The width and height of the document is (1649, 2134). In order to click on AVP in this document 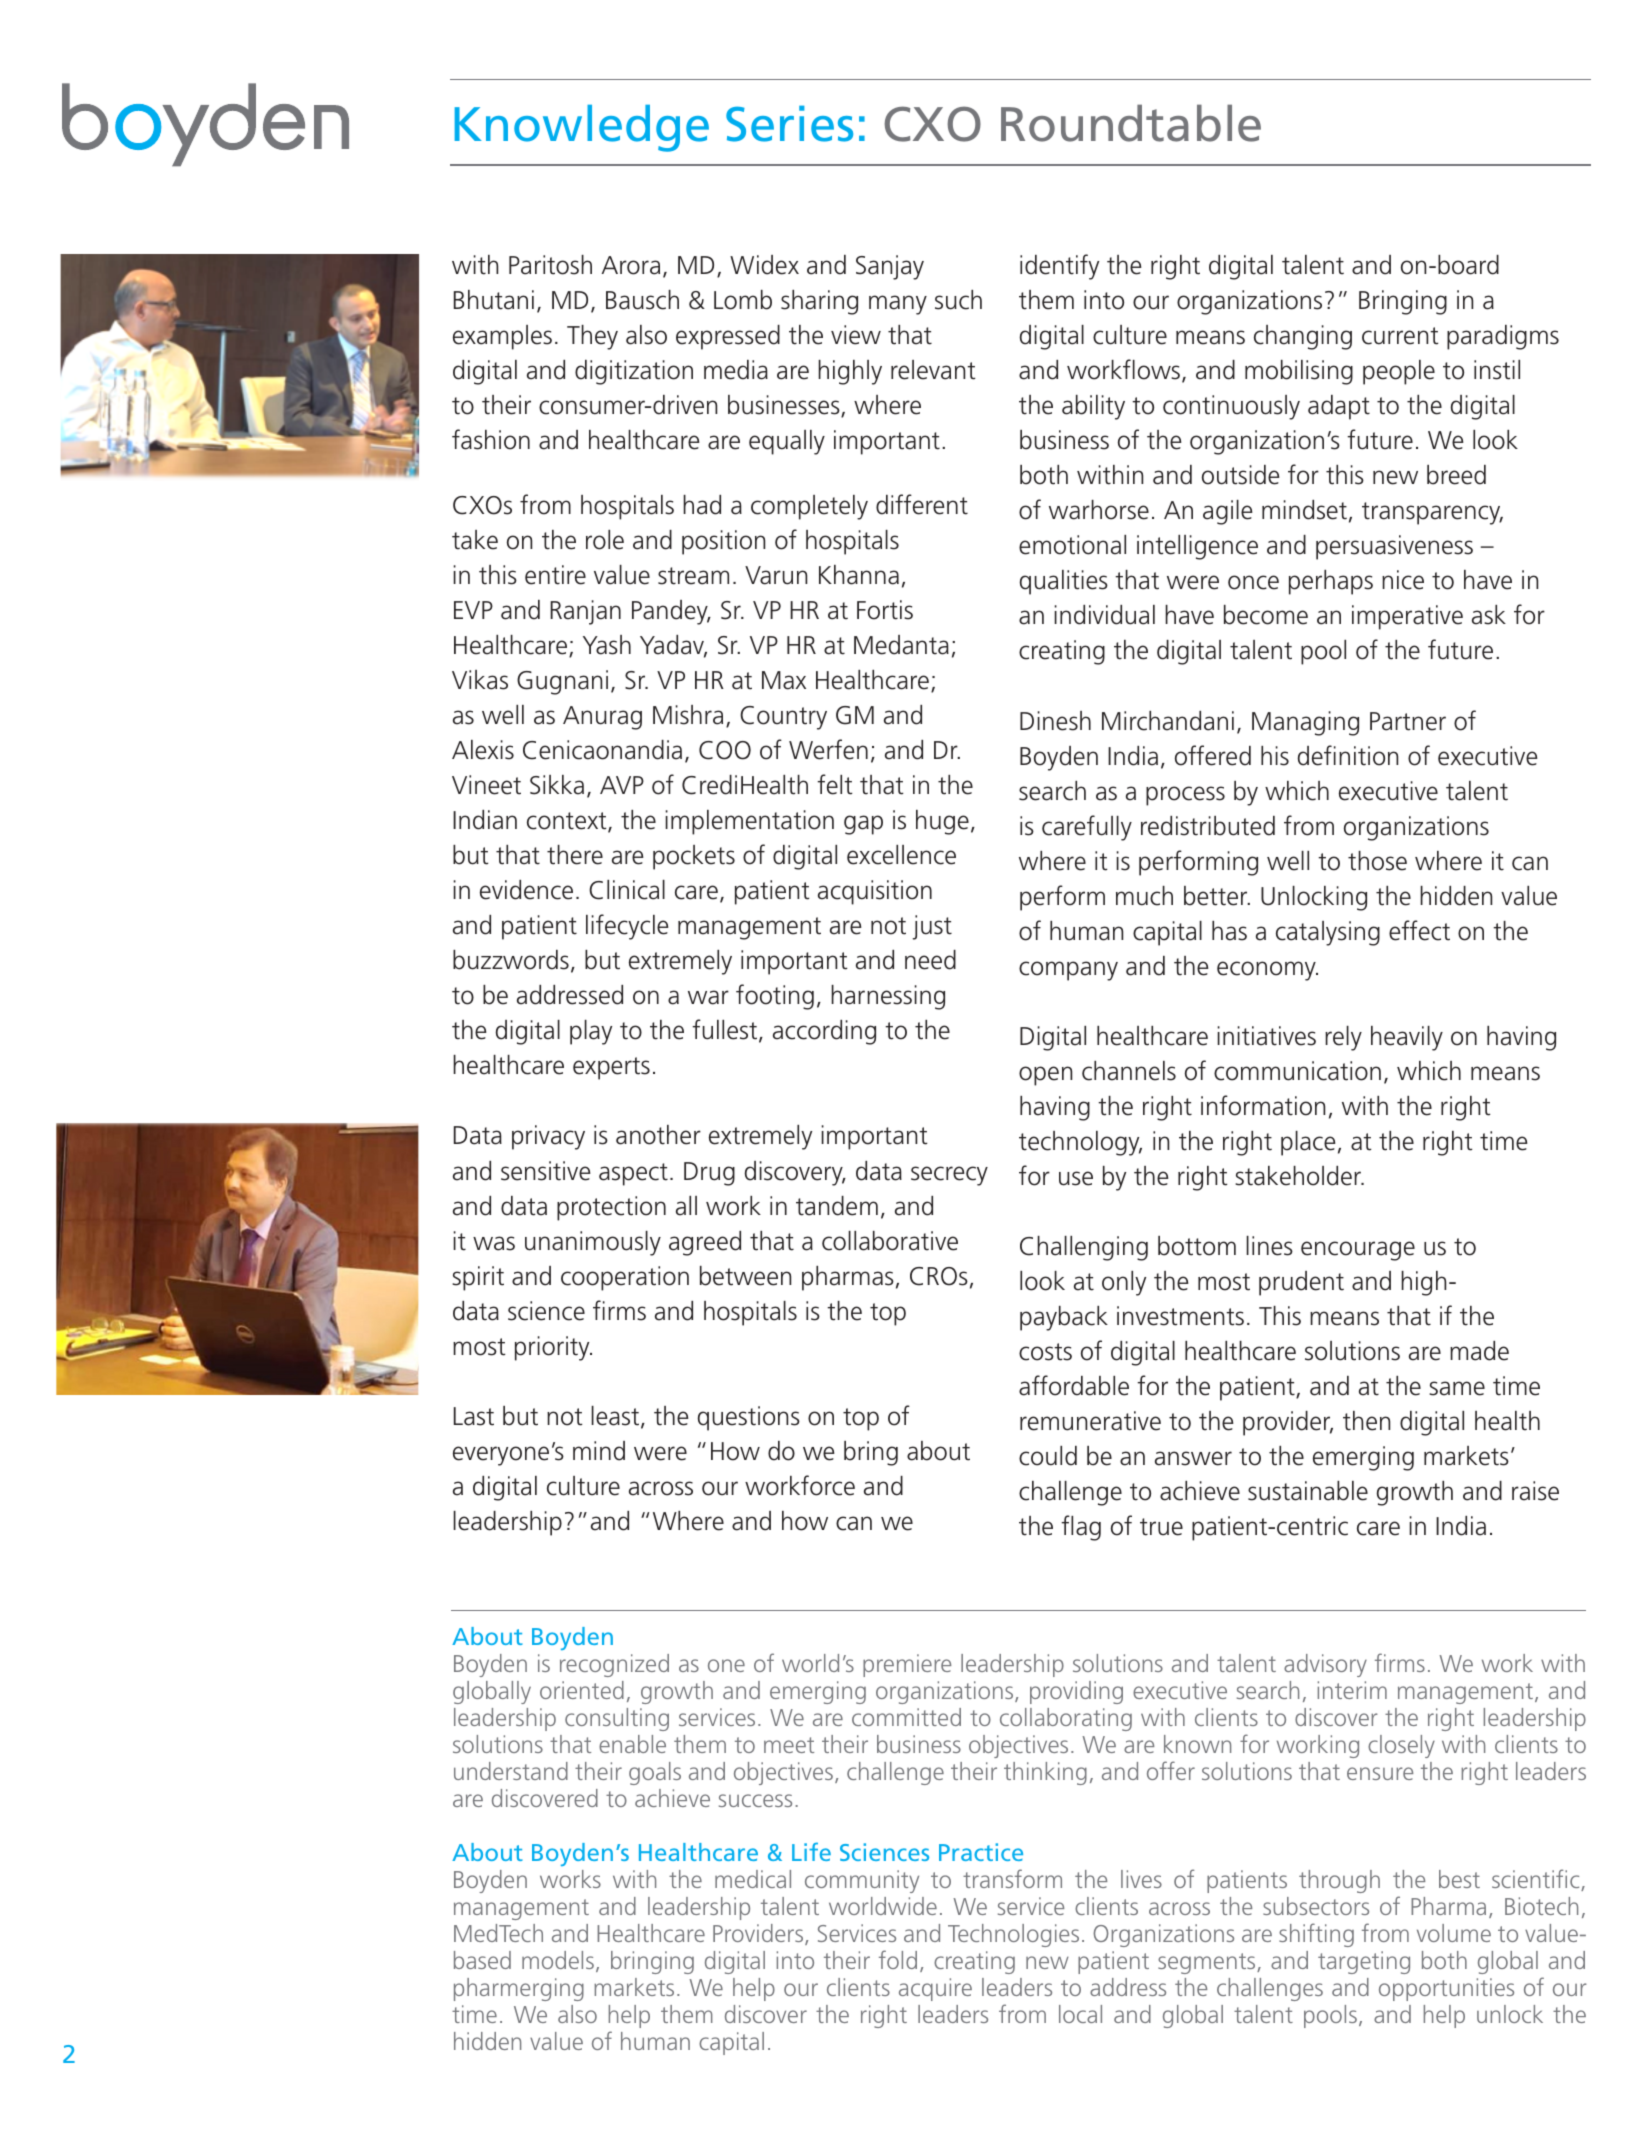, I will do `click(622, 785)`.
